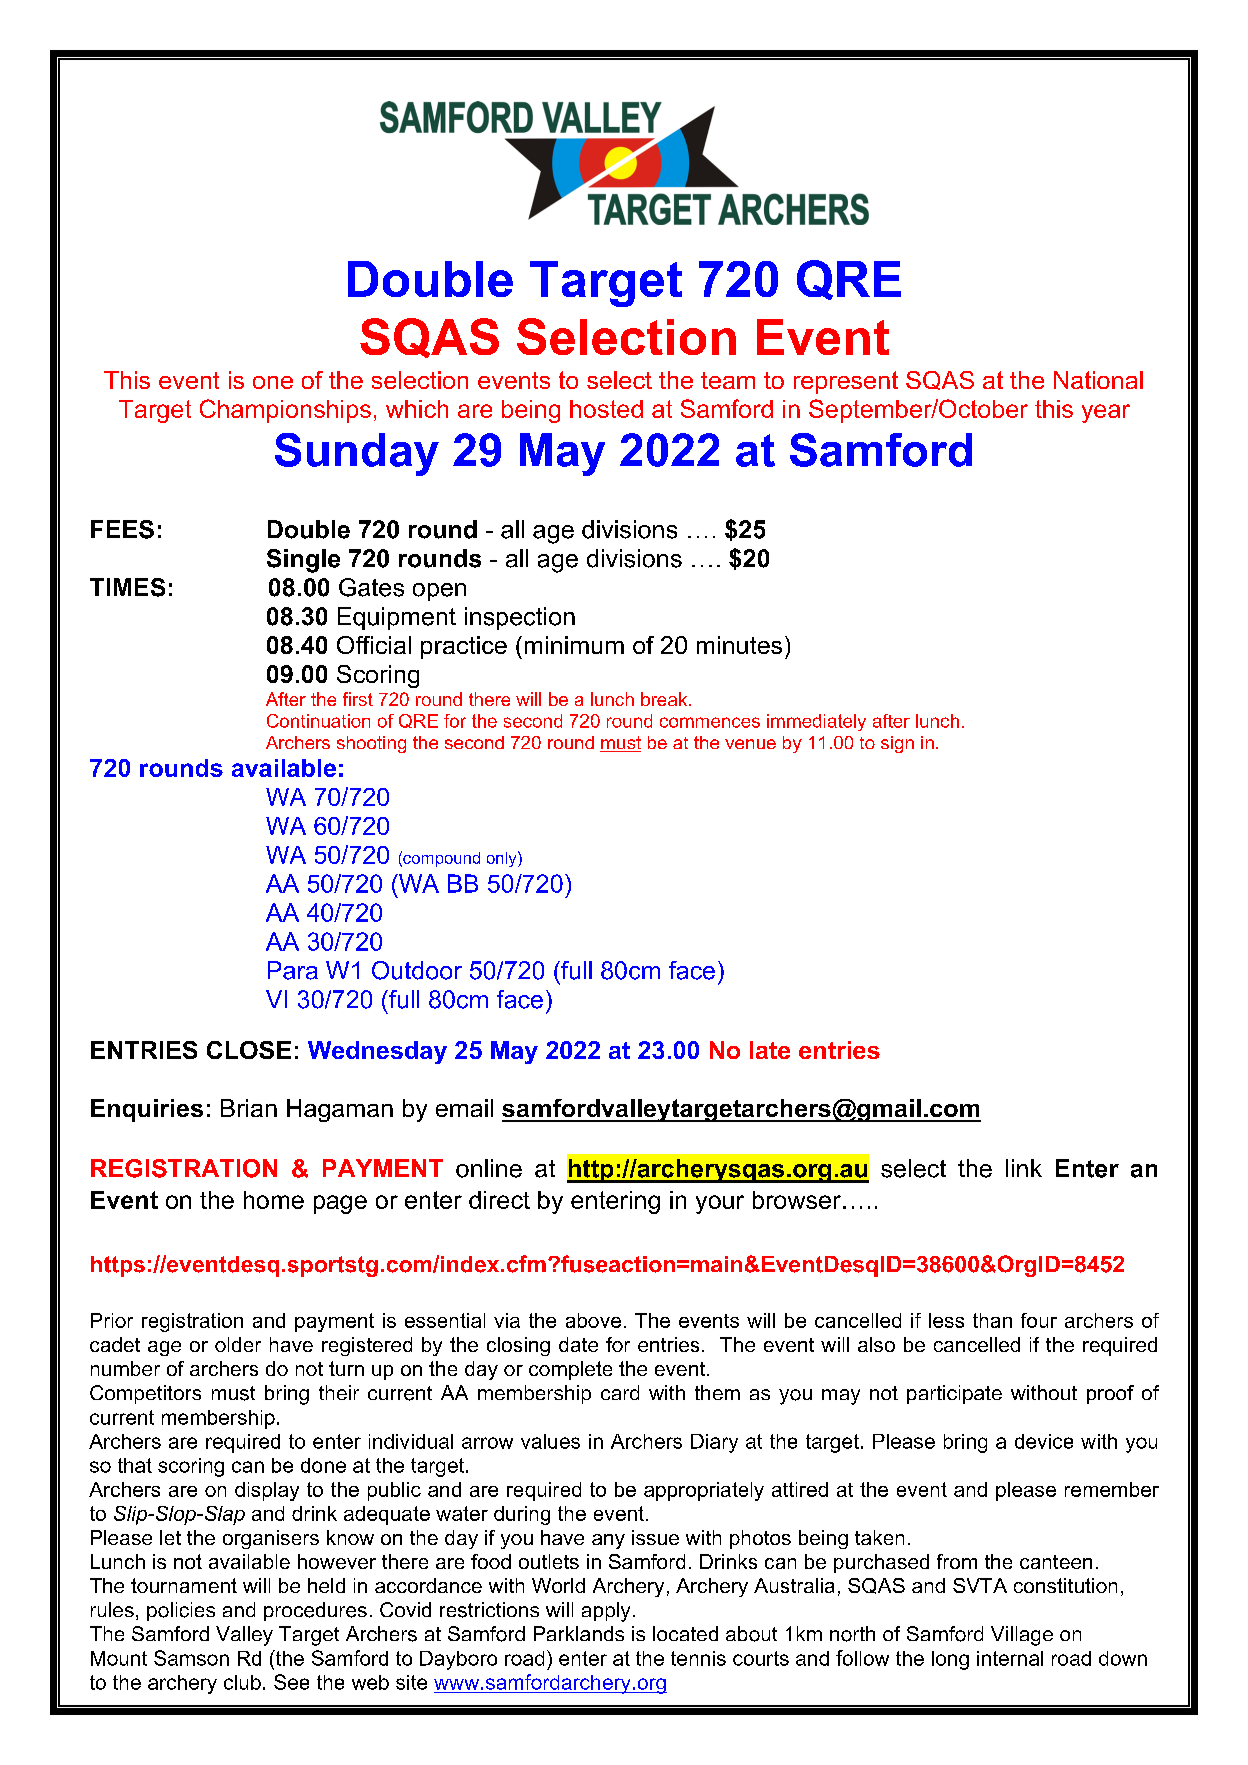 This document has width=1248, height=1765. I want to click on link, so click(1024, 1168).
